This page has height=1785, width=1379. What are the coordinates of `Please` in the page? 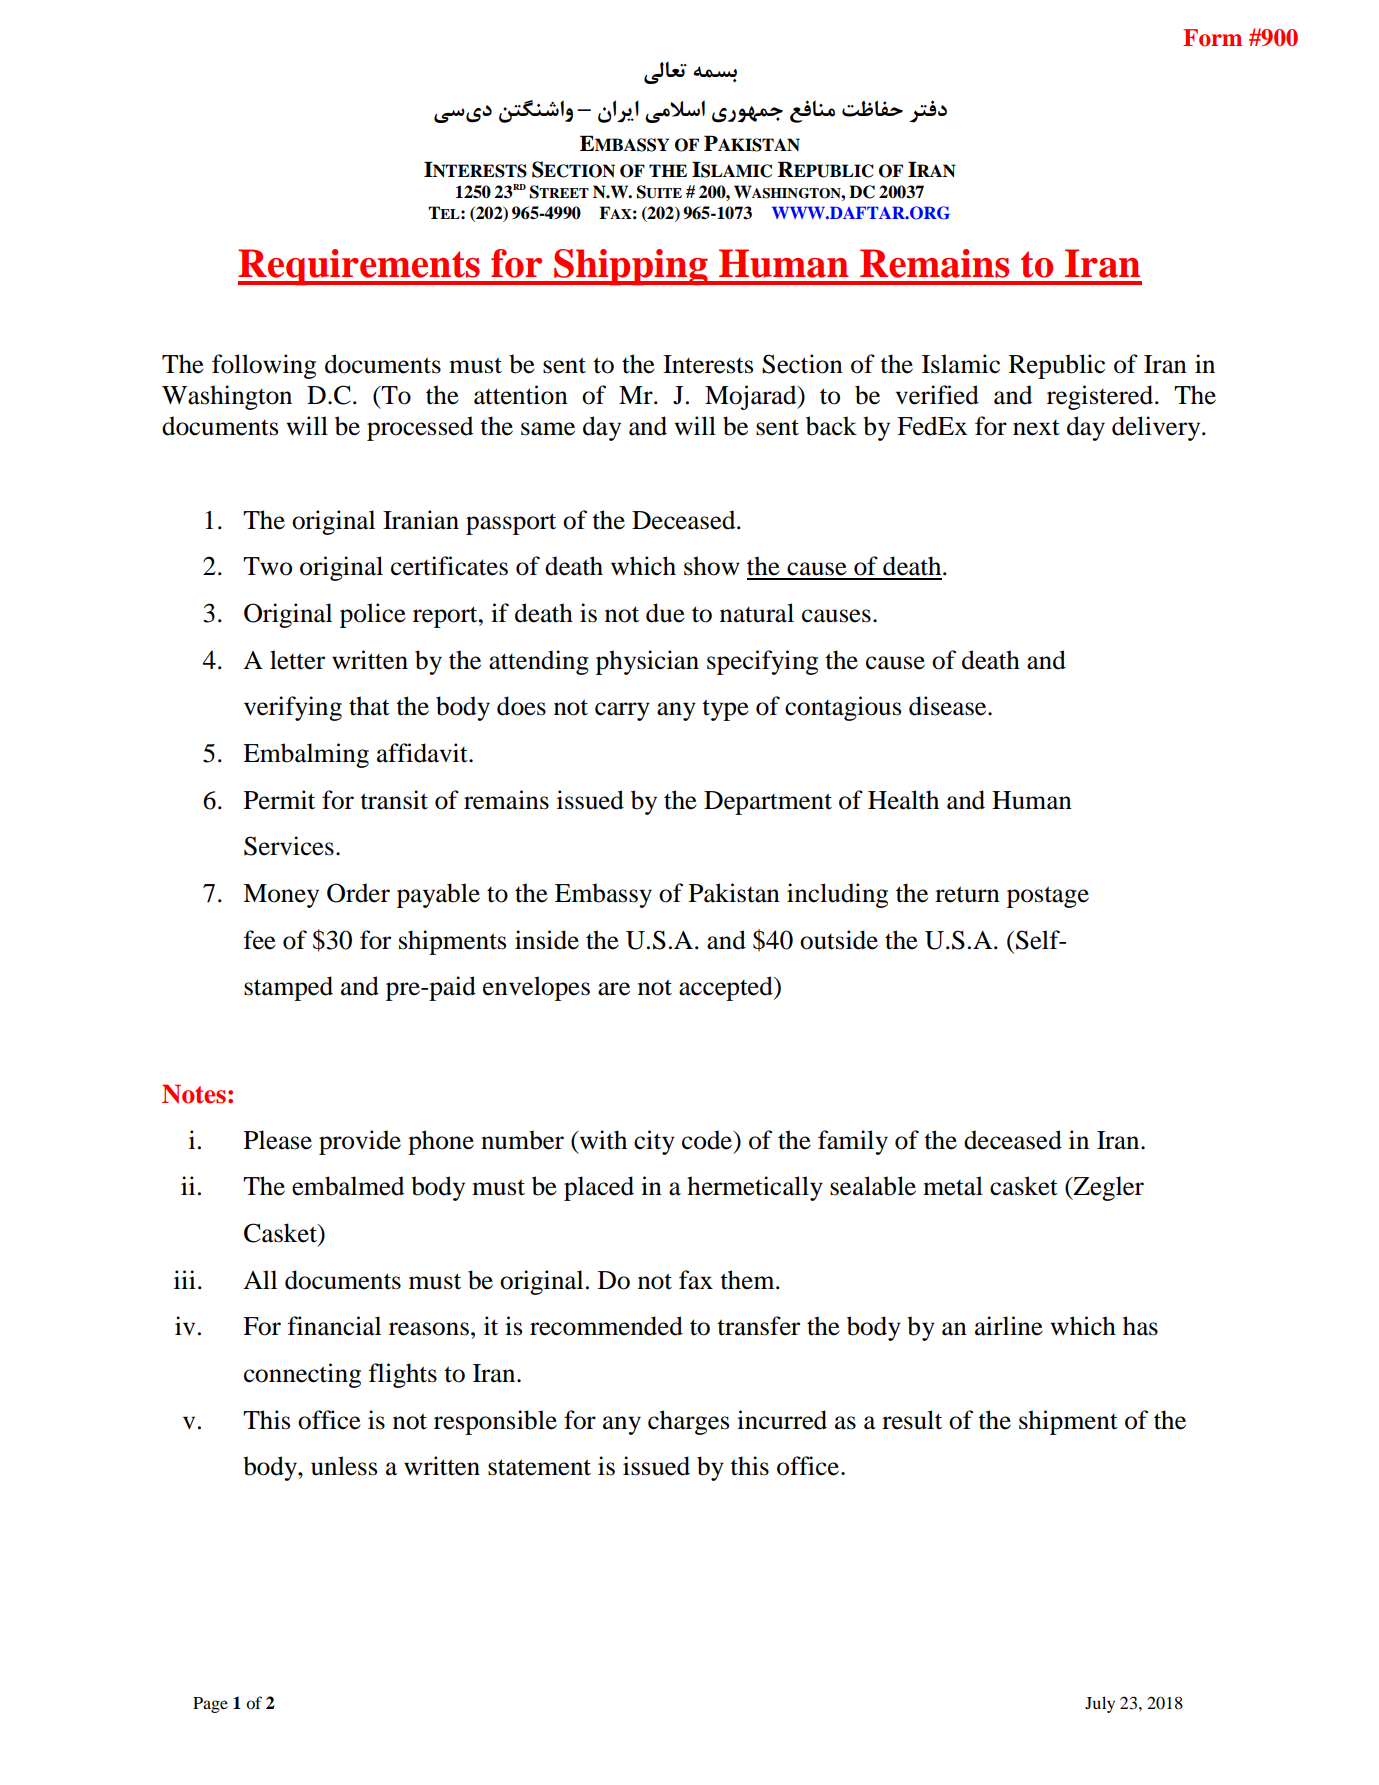 It's located at (278, 1140).
